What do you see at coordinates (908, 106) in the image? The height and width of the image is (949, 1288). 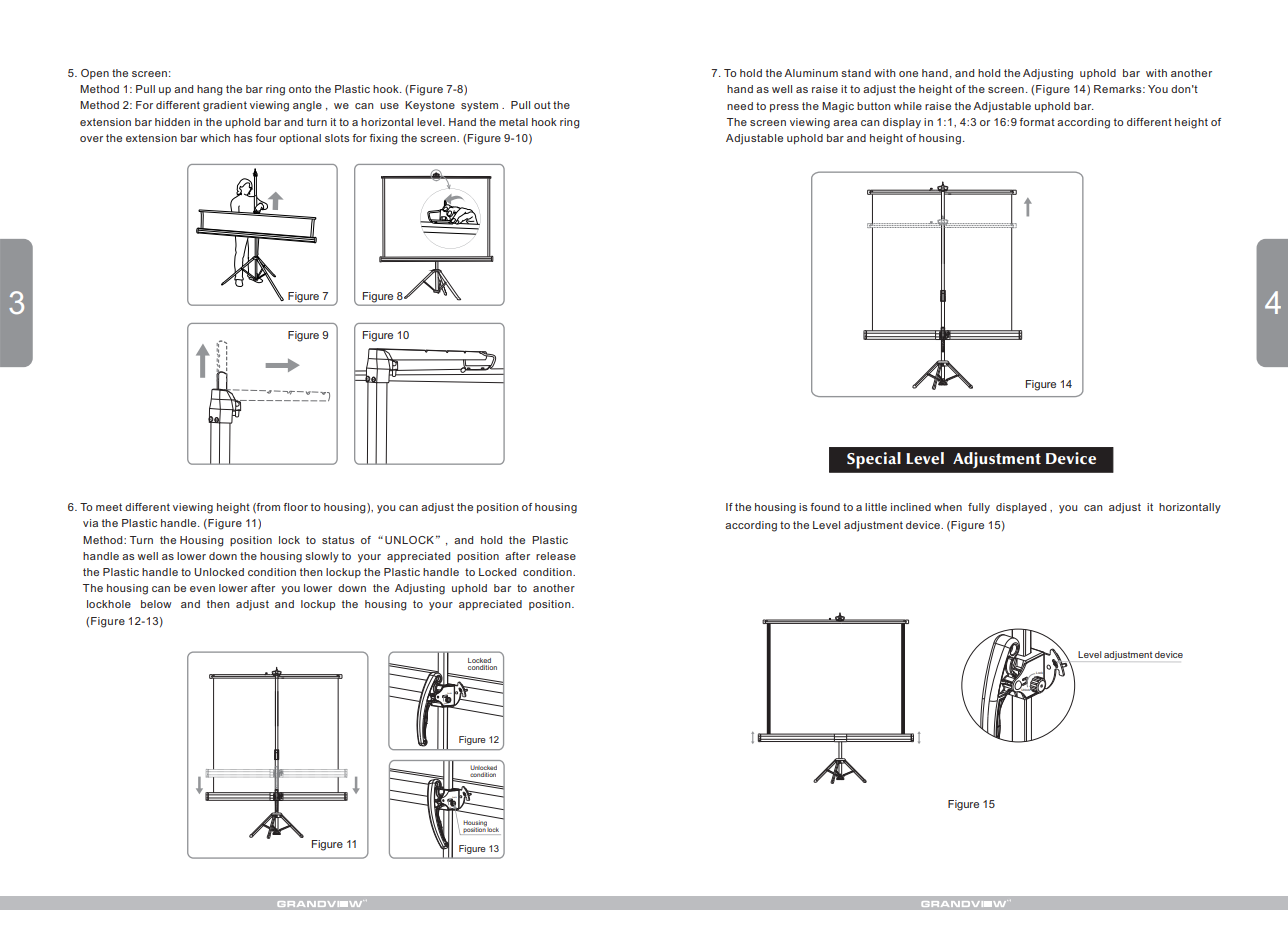 I see `while` at bounding box center [908, 106].
